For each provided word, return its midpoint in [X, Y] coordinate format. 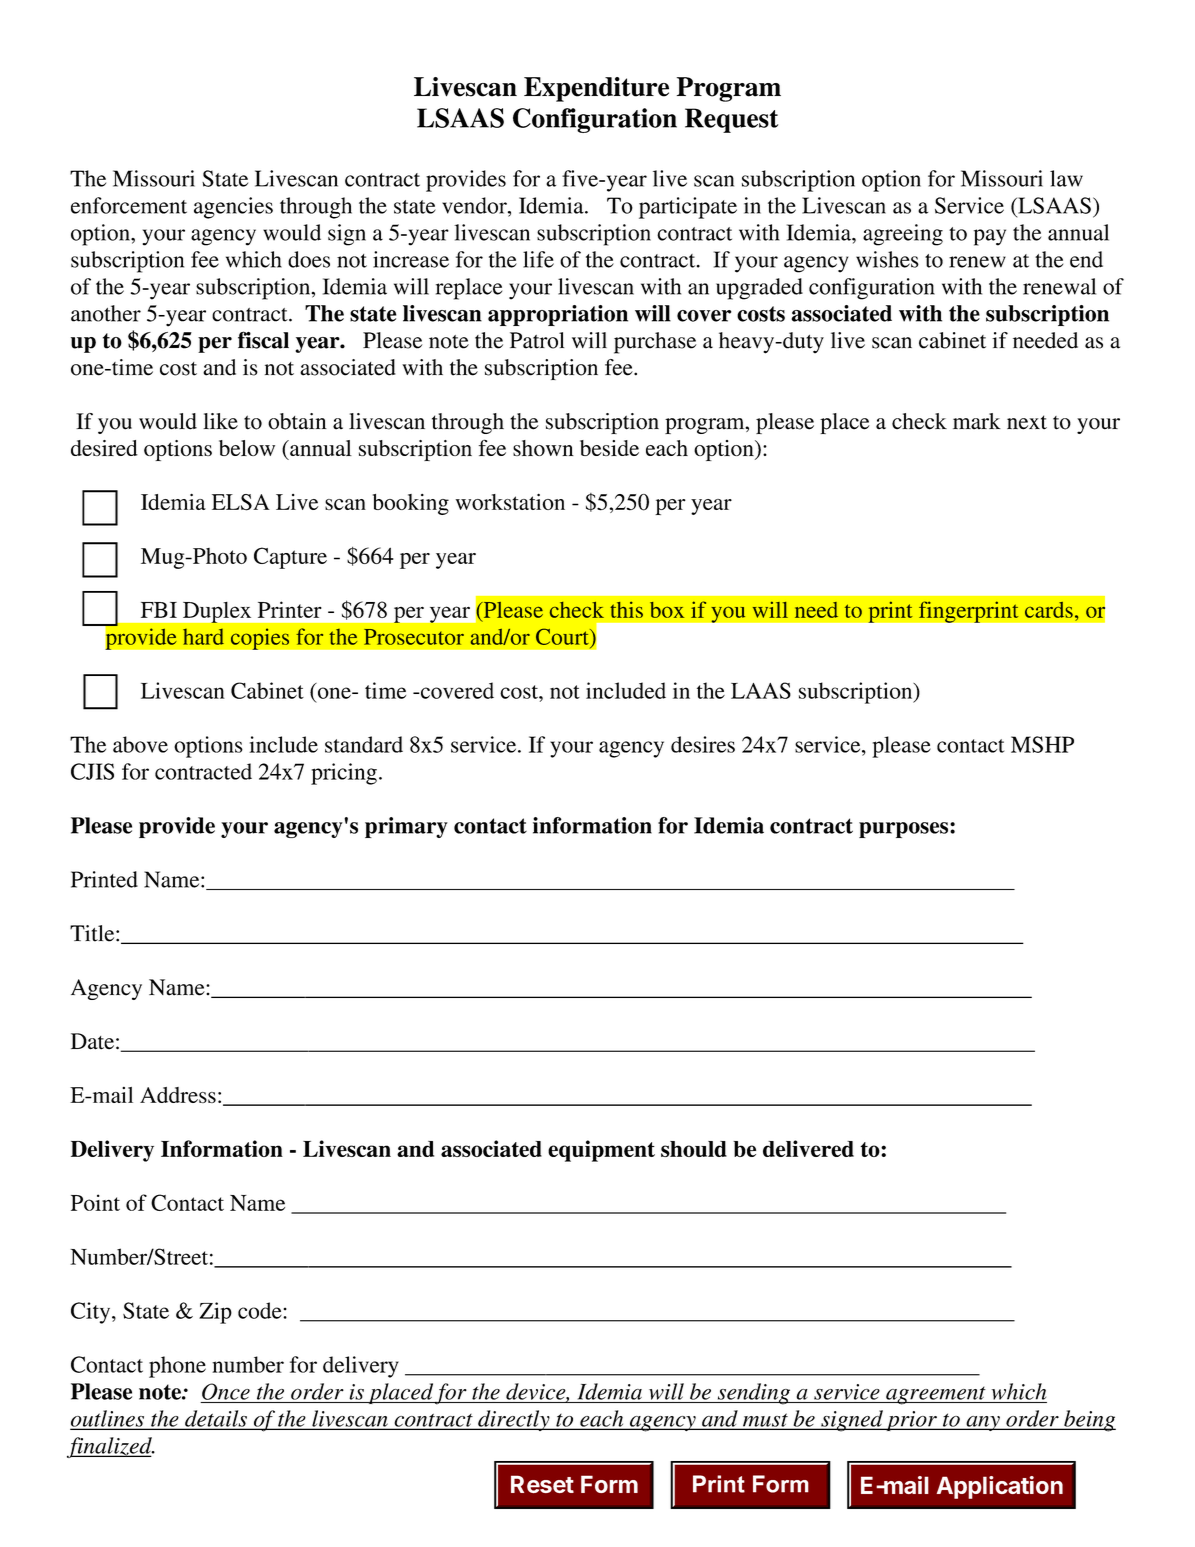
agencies [233, 208]
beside [609, 448]
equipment [601, 1151]
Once [226, 1391]
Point [95, 1202]
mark [977, 421]
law [1066, 178]
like [220, 421]
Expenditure [596, 89]
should [694, 1149]
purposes [905, 830]
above [140, 744]
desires [703, 744]
